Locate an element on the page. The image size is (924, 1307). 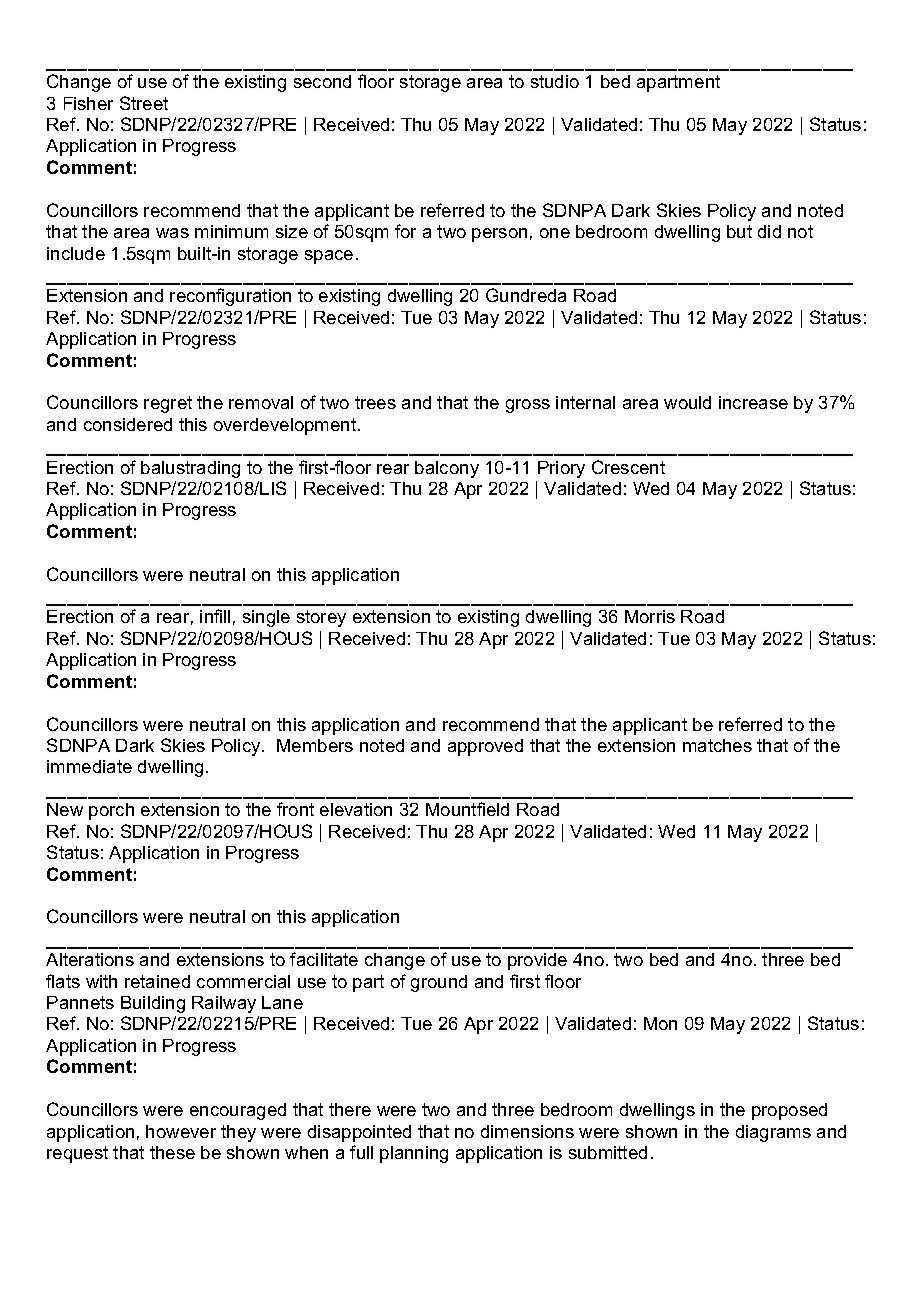
second is located at coordinates (322, 81).
